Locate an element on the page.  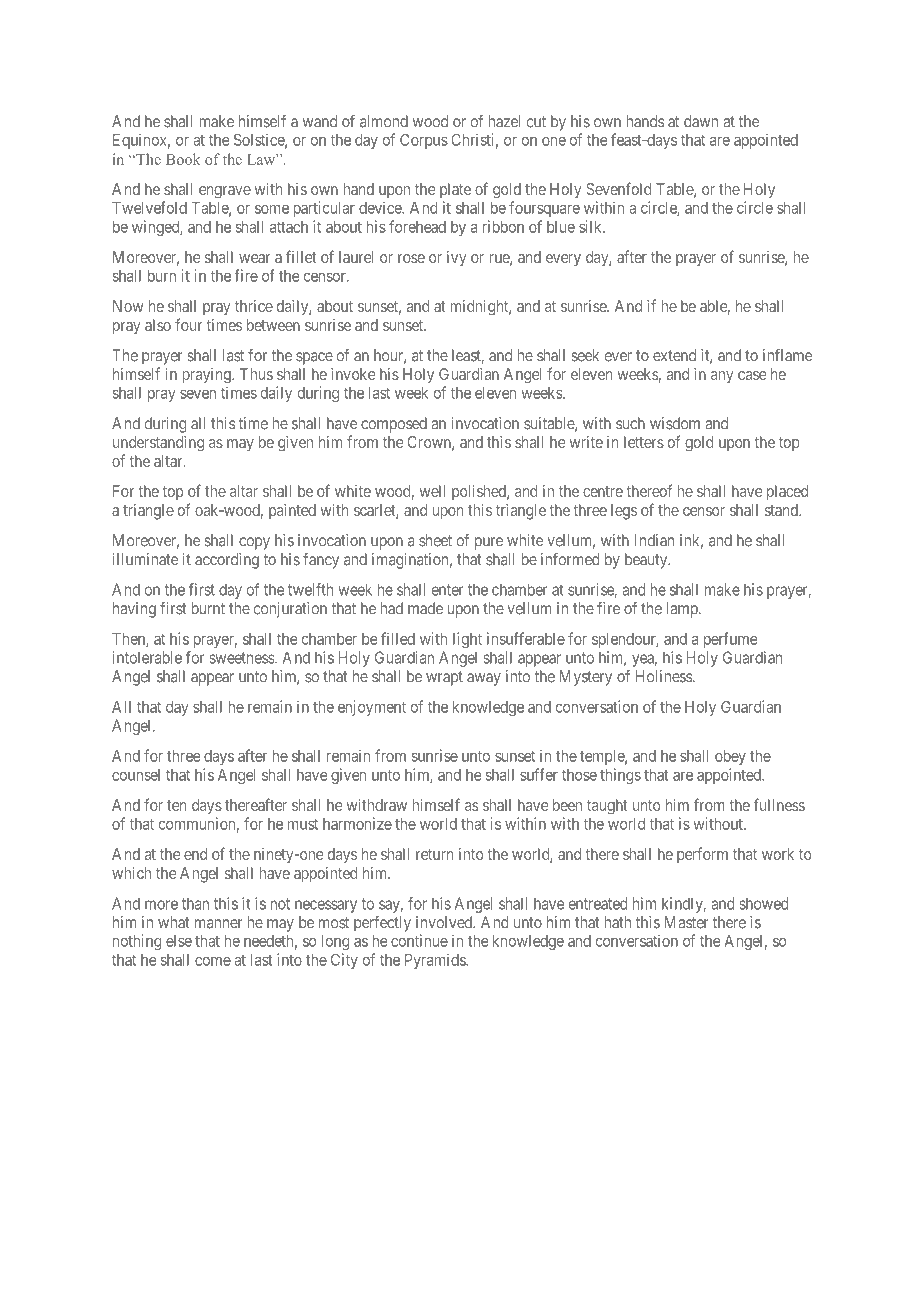
sweetness is located at coordinates (243, 658).
